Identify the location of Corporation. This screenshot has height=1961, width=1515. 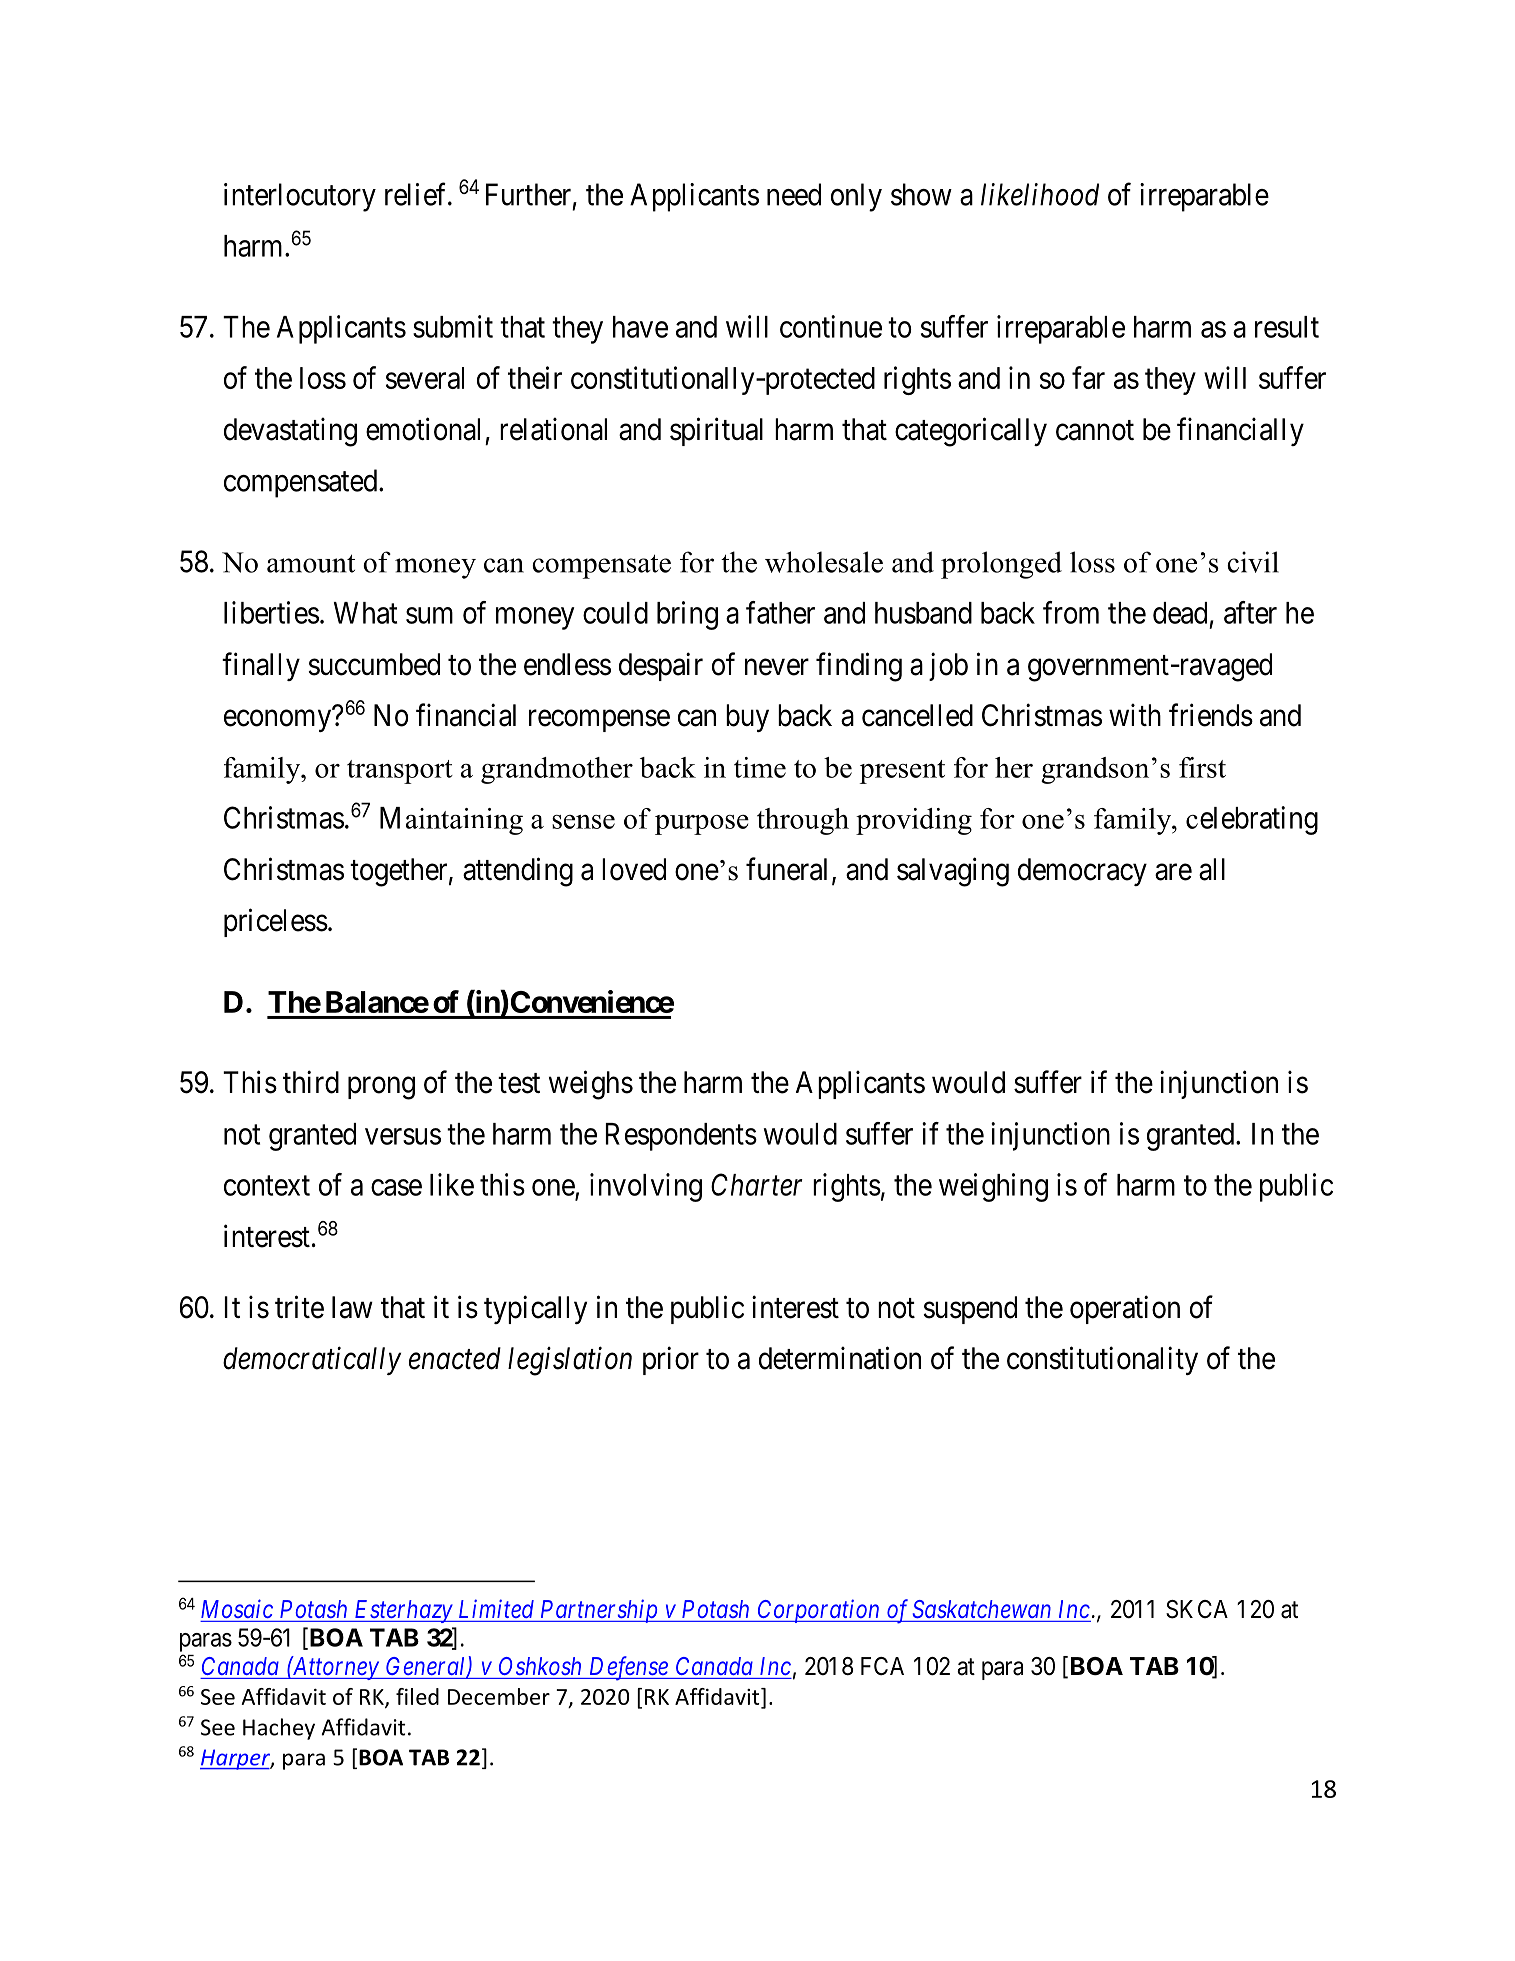
(819, 1611).
